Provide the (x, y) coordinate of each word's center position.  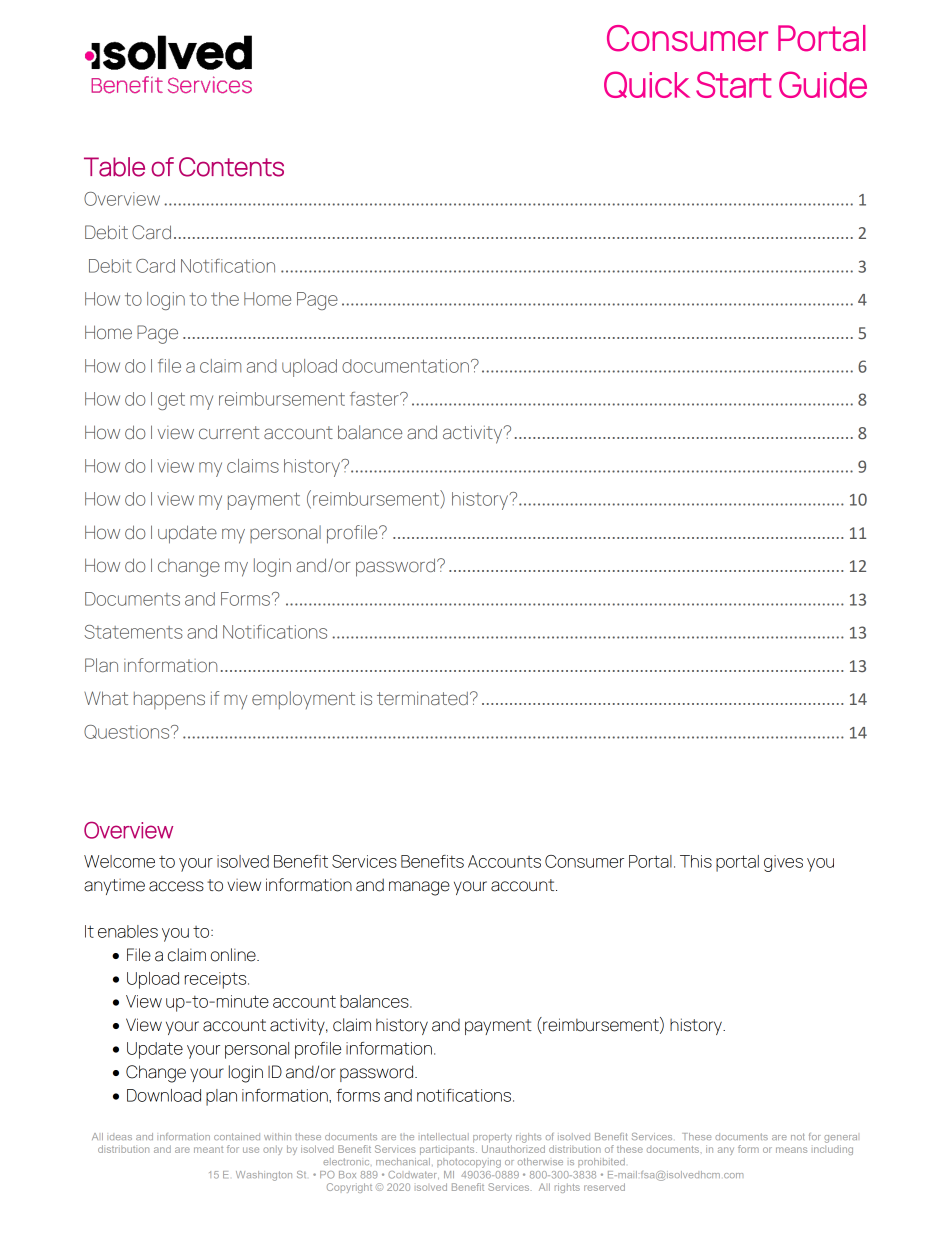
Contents (231, 167)
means (791, 1150)
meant (208, 1150)
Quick (647, 84)
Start (734, 84)
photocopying (469, 1163)
